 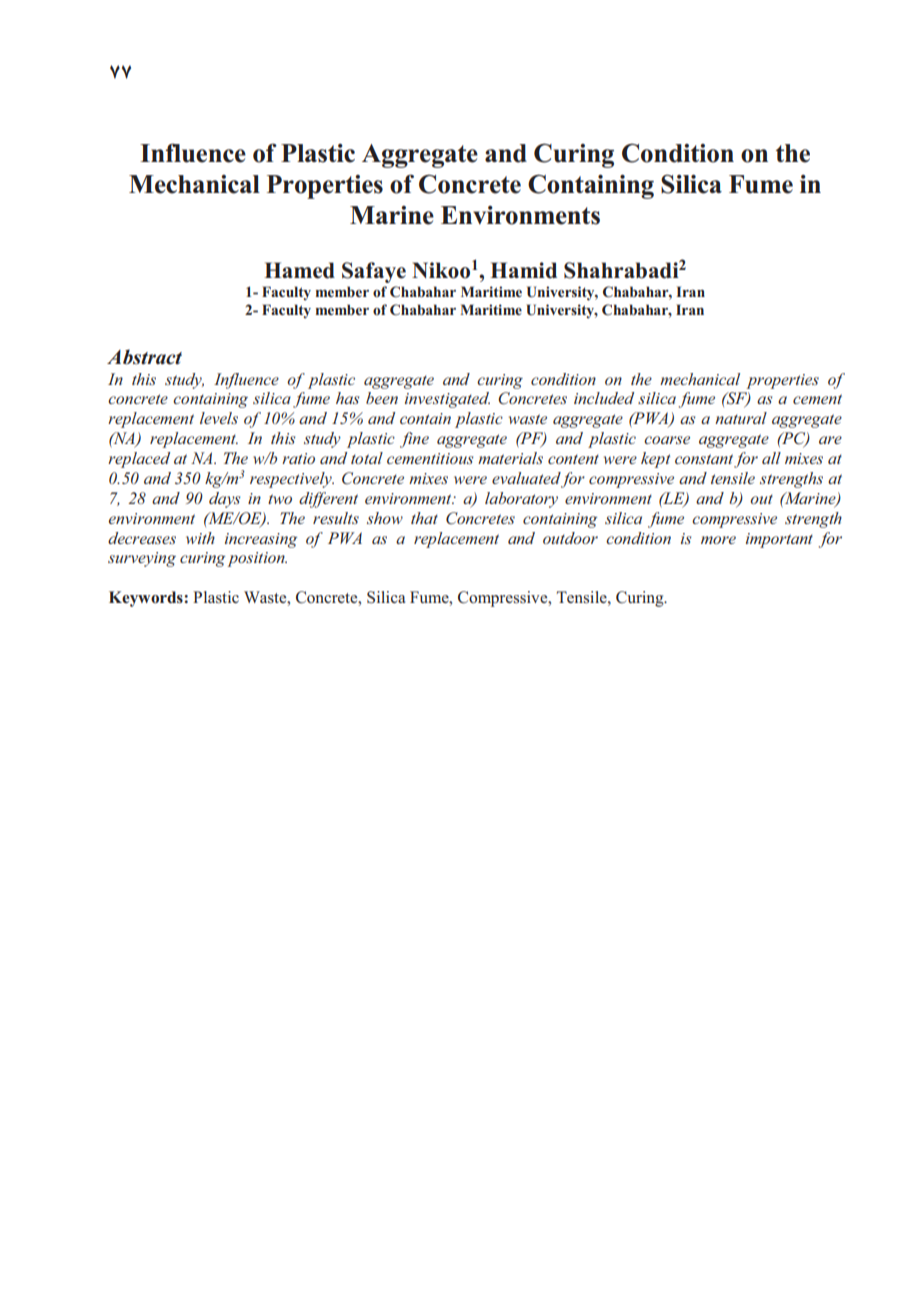 What do you see at coordinates (604, 398) in the screenshot?
I see `included` at bounding box center [604, 398].
